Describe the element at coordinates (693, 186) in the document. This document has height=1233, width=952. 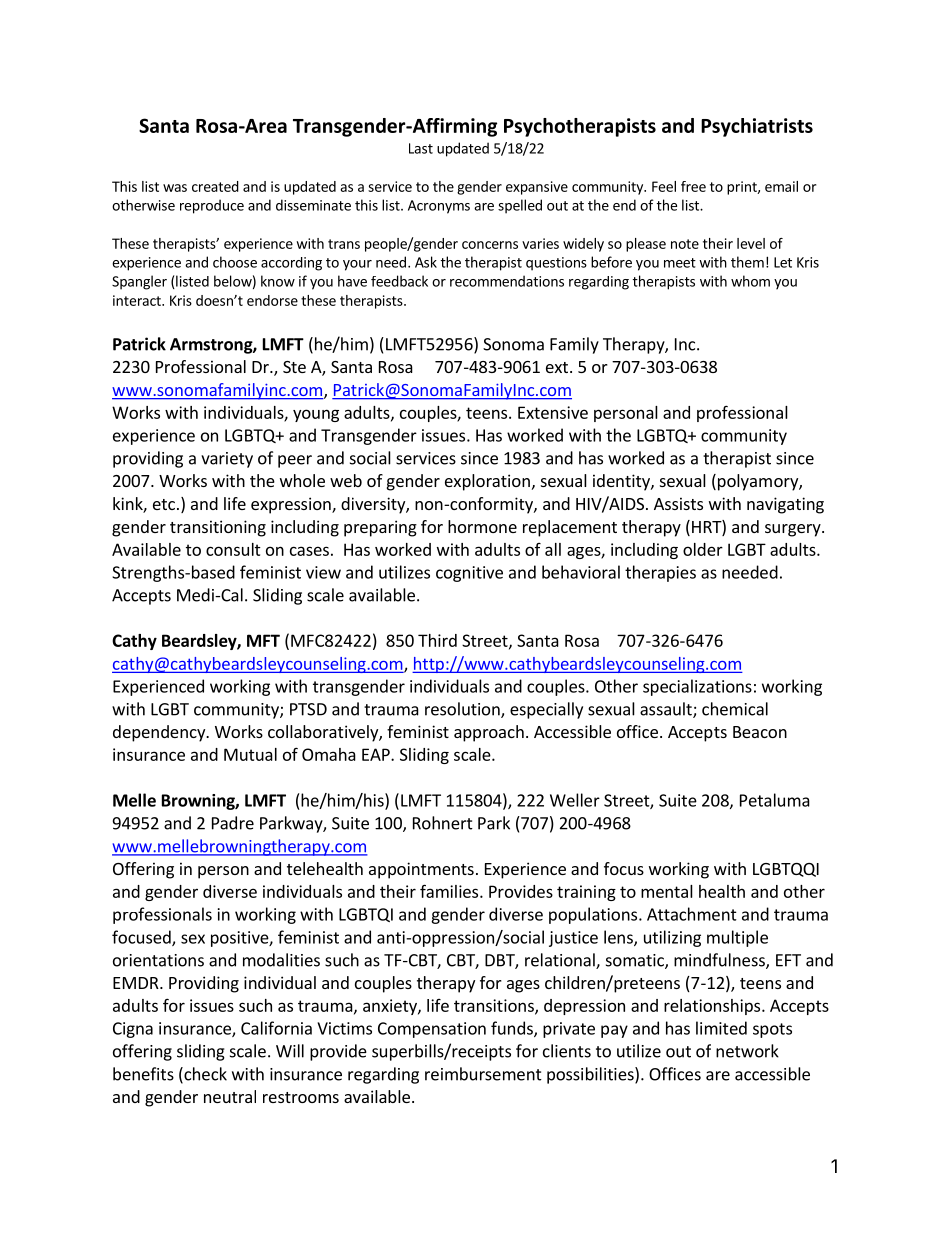
I see `free` at that location.
